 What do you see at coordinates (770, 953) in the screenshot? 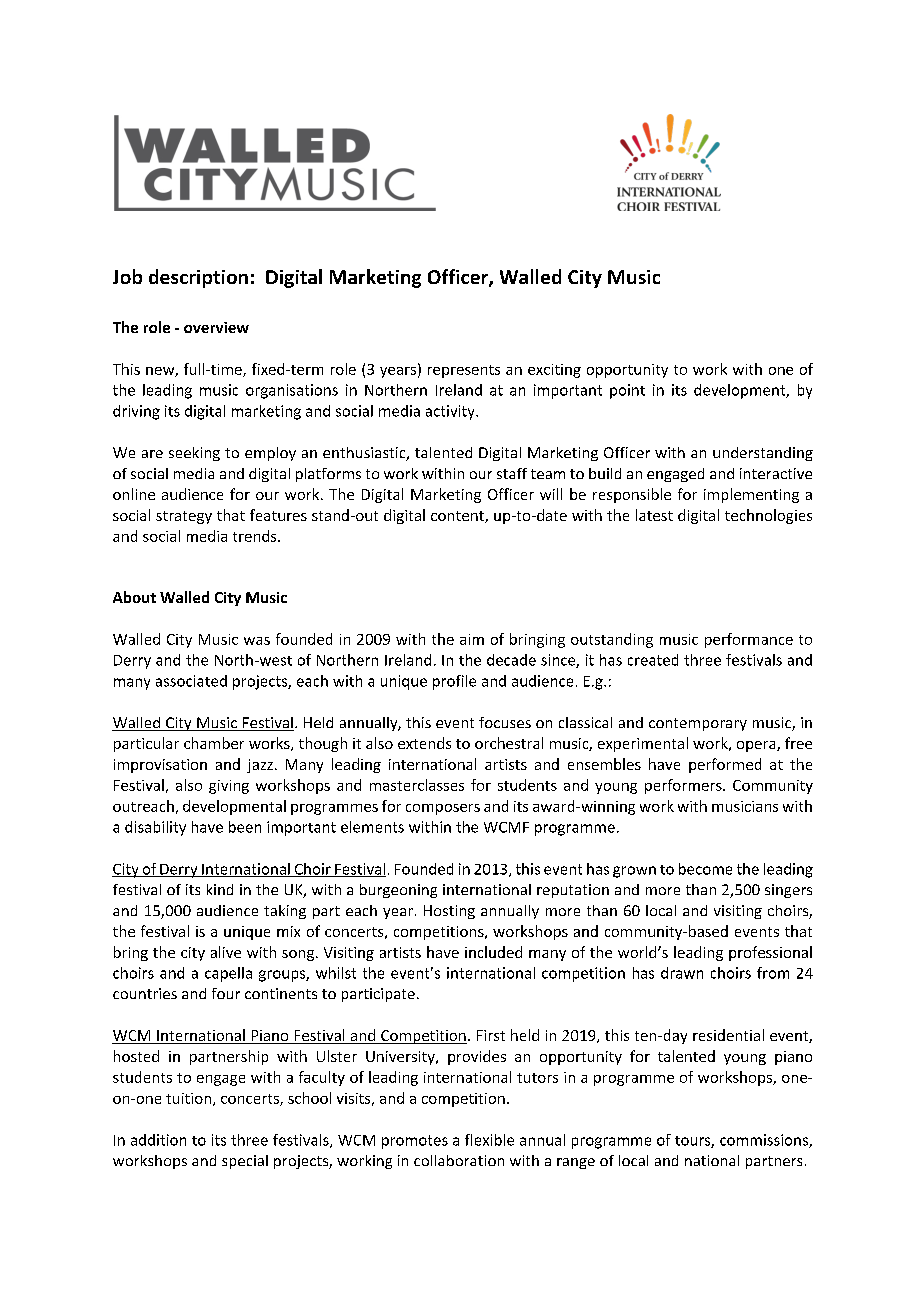
I see `professional` at bounding box center [770, 953].
